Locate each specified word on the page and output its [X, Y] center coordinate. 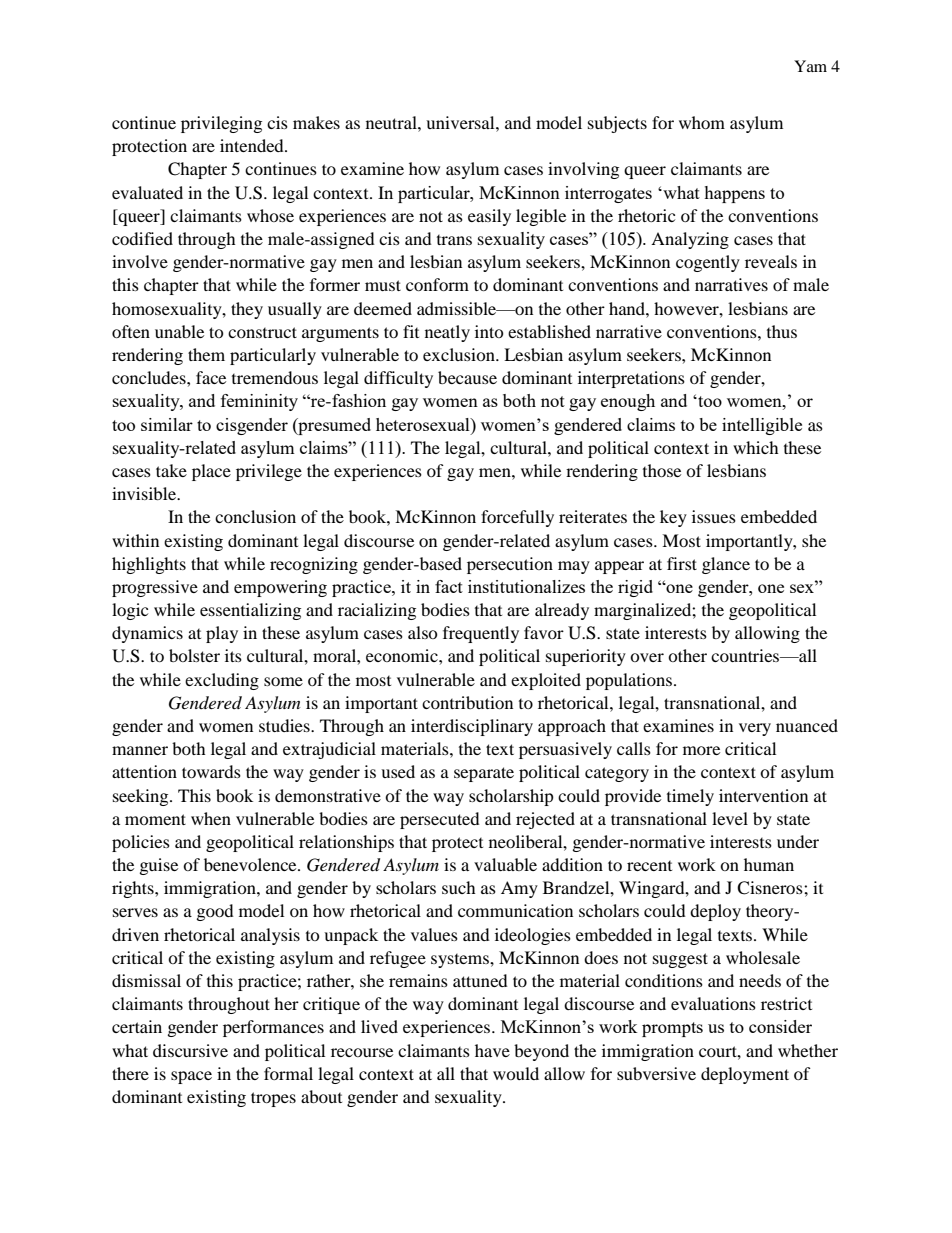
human [769, 864]
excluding [222, 681]
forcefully [517, 518]
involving [583, 170]
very [755, 729]
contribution [467, 702]
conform [437, 284]
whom [702, 122]
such [459, 887]
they [247, 310]
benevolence [251, 864]
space [191, 1077]
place [211, 472]
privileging [221, 124]
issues [714, 516]
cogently [708, 263]
